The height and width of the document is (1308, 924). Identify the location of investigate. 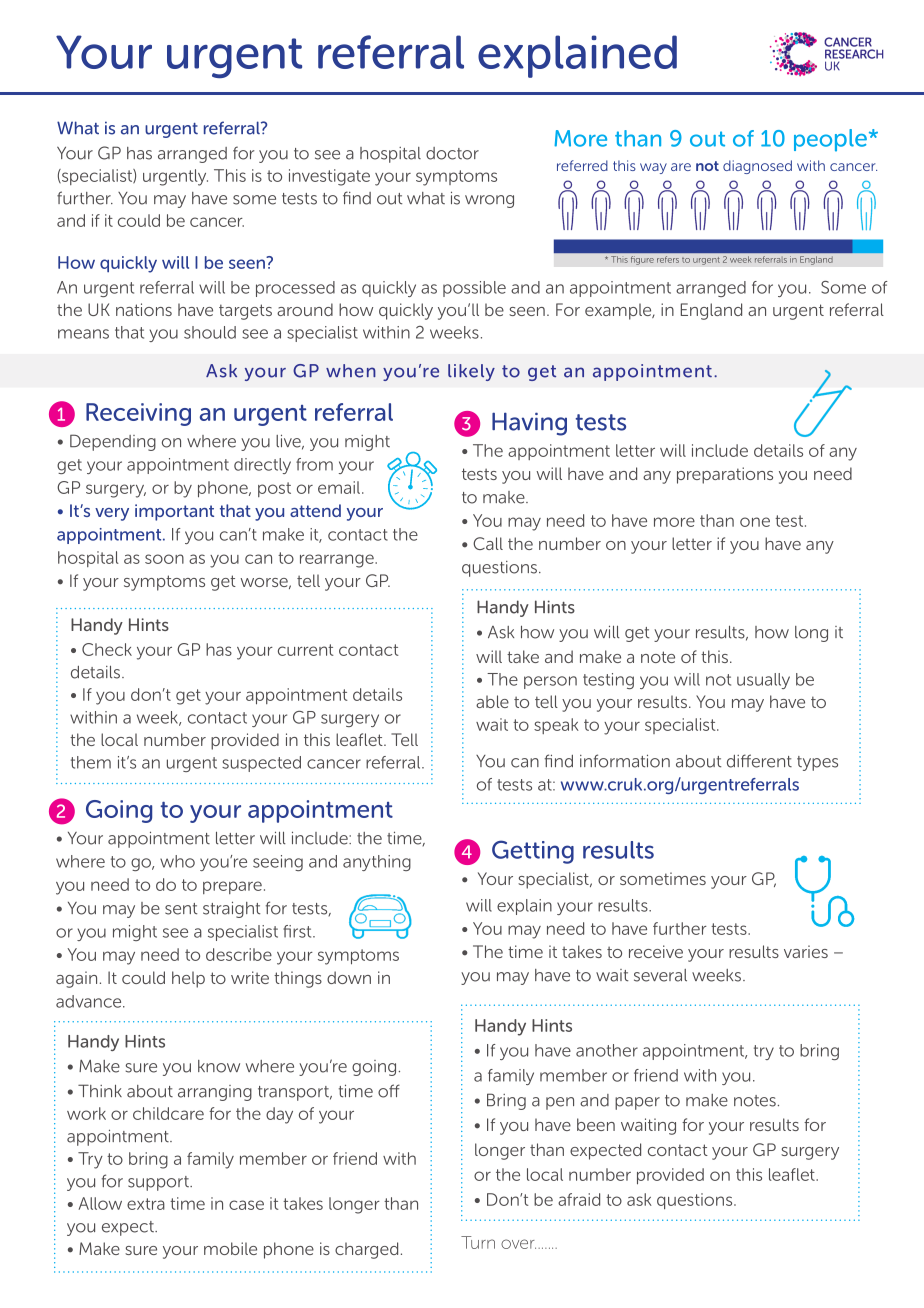
(329, 177).
